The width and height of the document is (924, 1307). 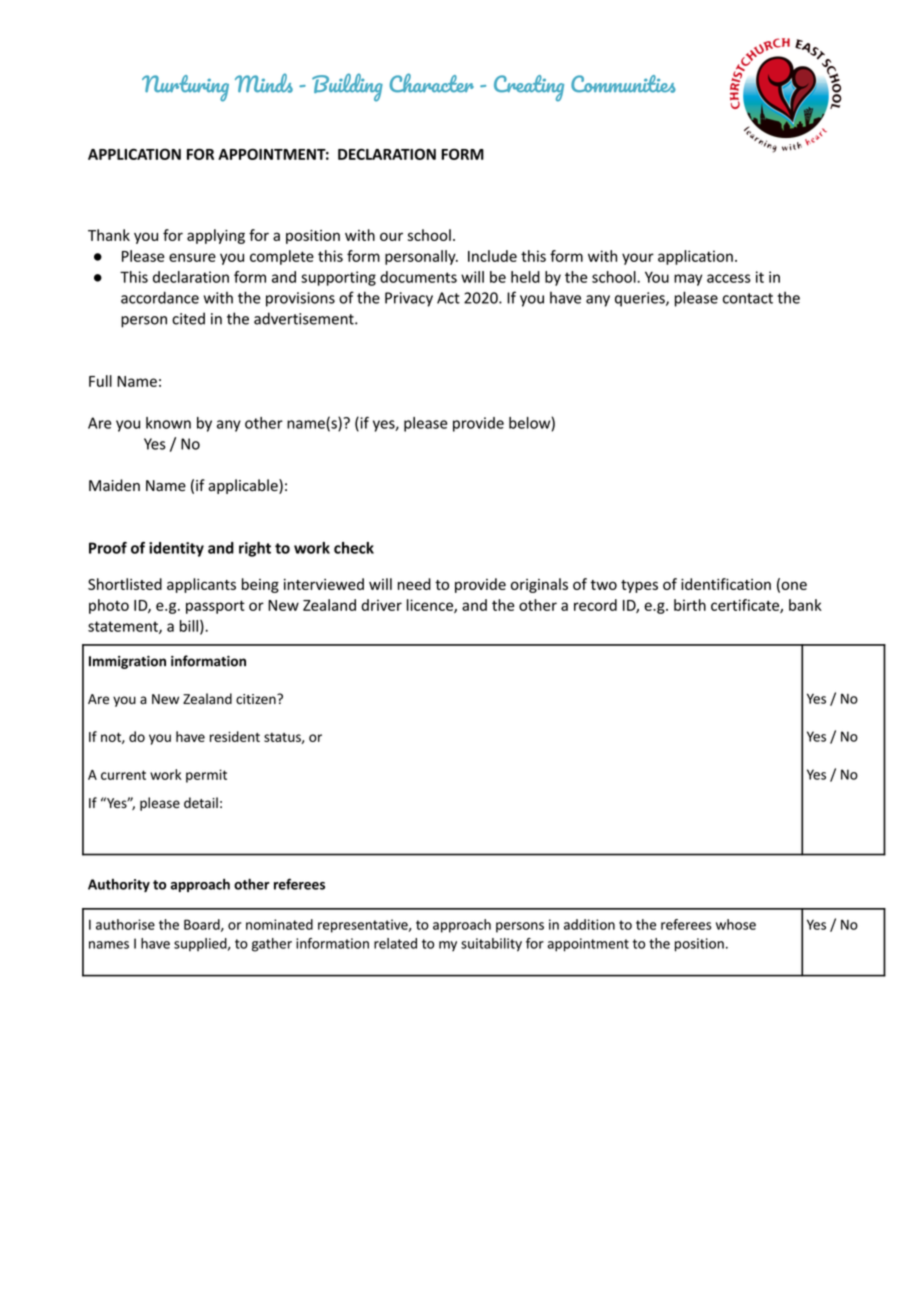 I want to click on Nurturing, so click(x=185, y=88).
